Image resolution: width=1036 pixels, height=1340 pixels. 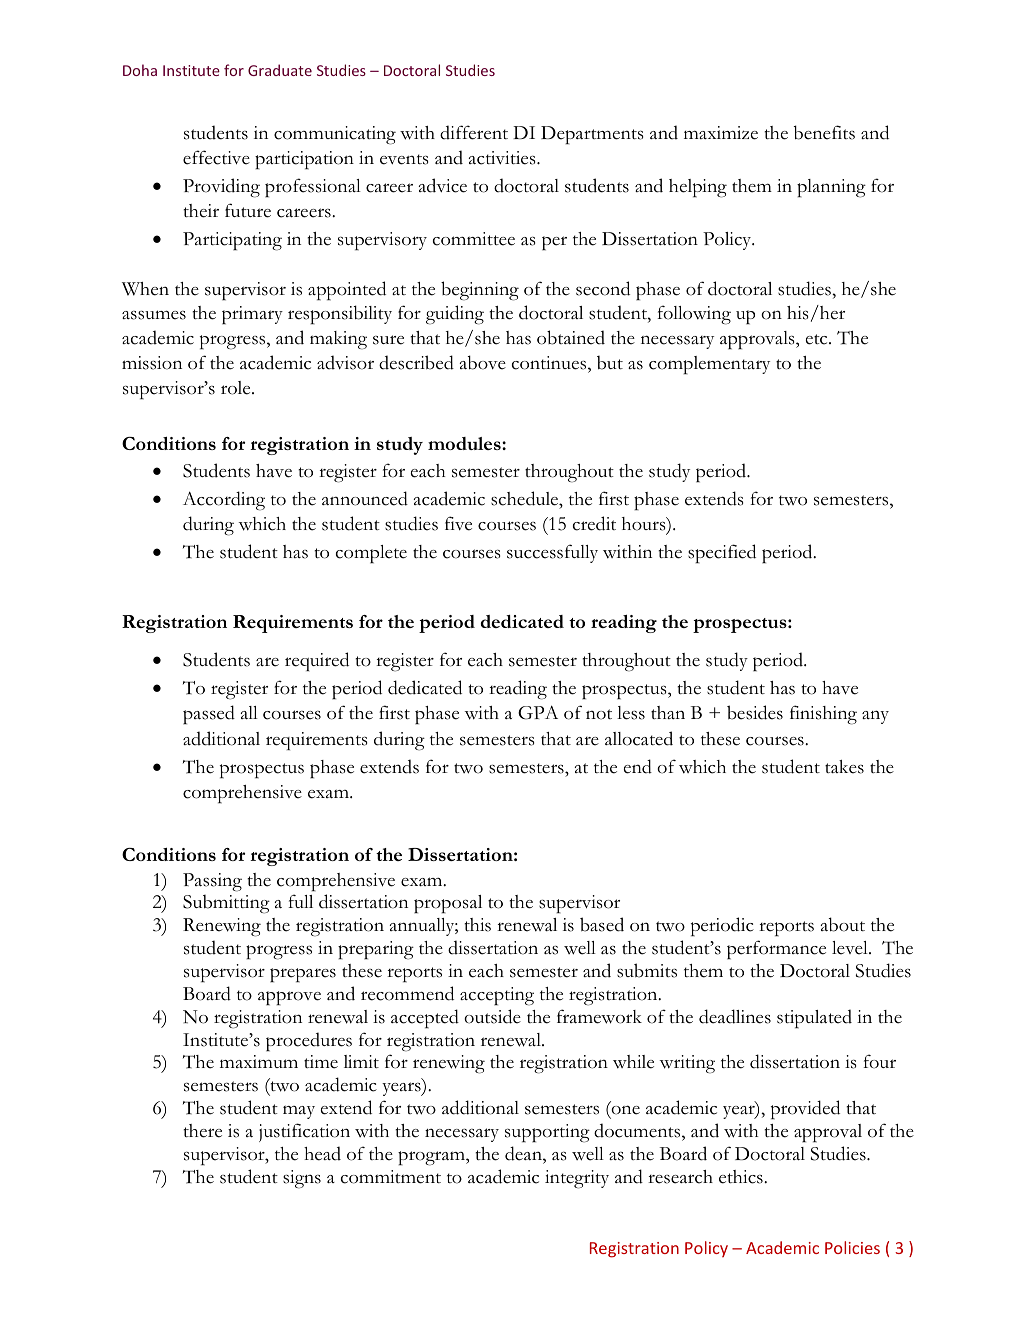 I want to click on Passing, so click(x=212, y=882).
